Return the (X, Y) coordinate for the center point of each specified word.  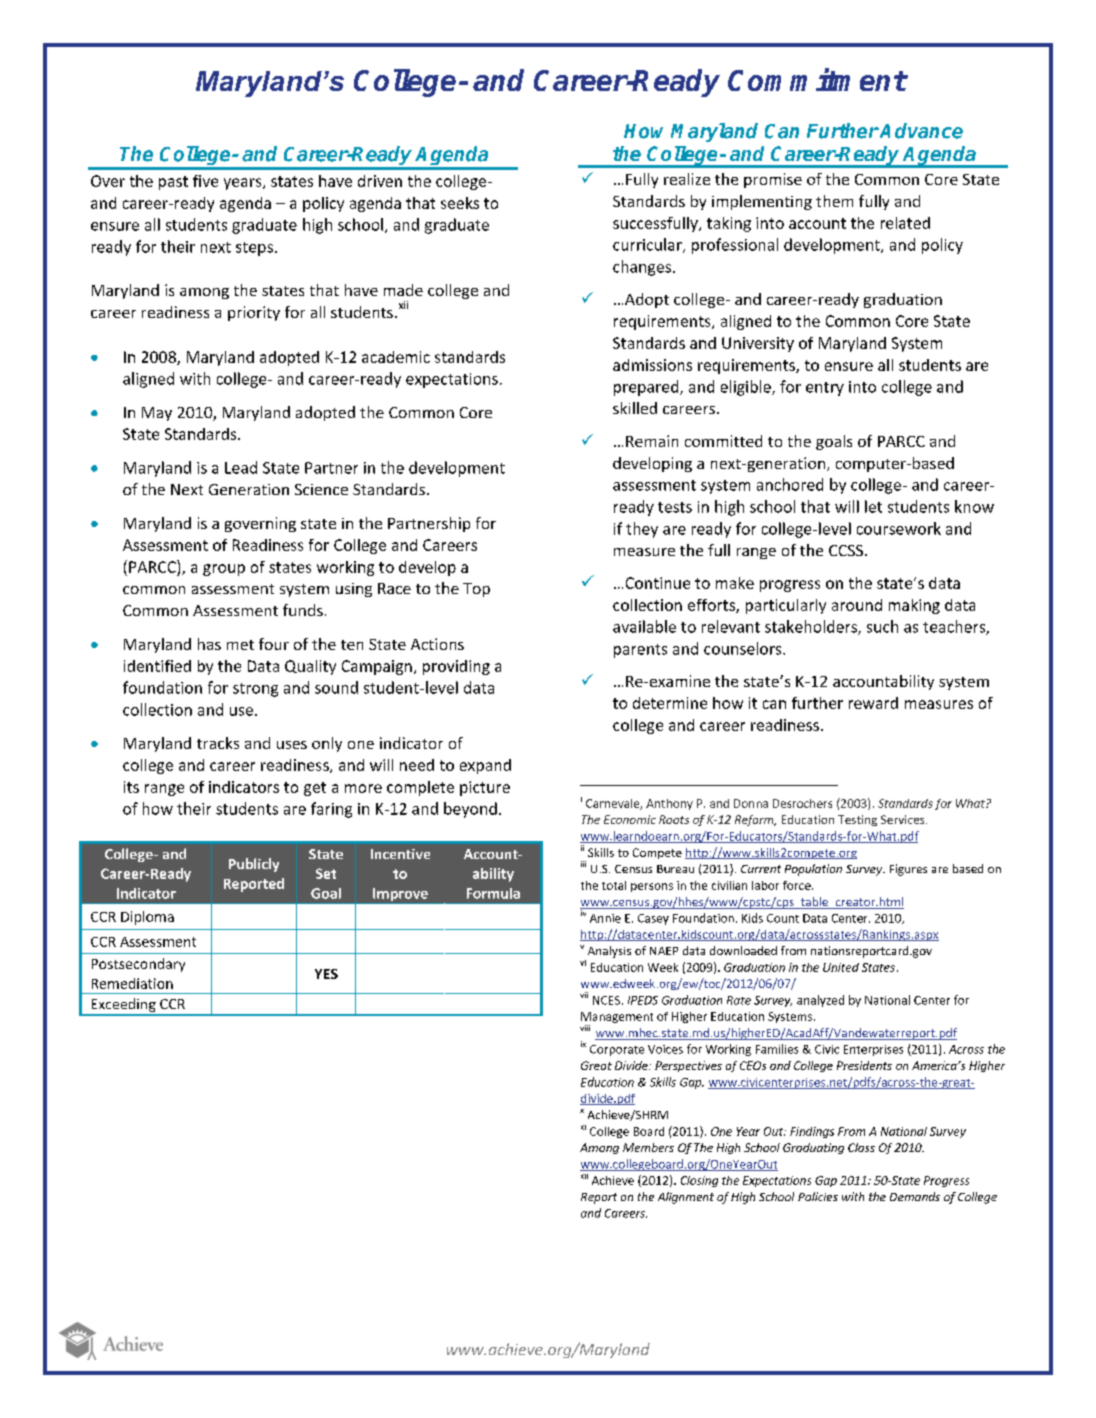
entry (825, 389)
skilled (635, 408)
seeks (460, 203)
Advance (920, 131)
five (205, 181)
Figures (908, 870)
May (157, 414)
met (240, 645)
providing (456, 667)
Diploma (147, 918)
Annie (605, 918)
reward (873, 703)
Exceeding (123, 1006)
